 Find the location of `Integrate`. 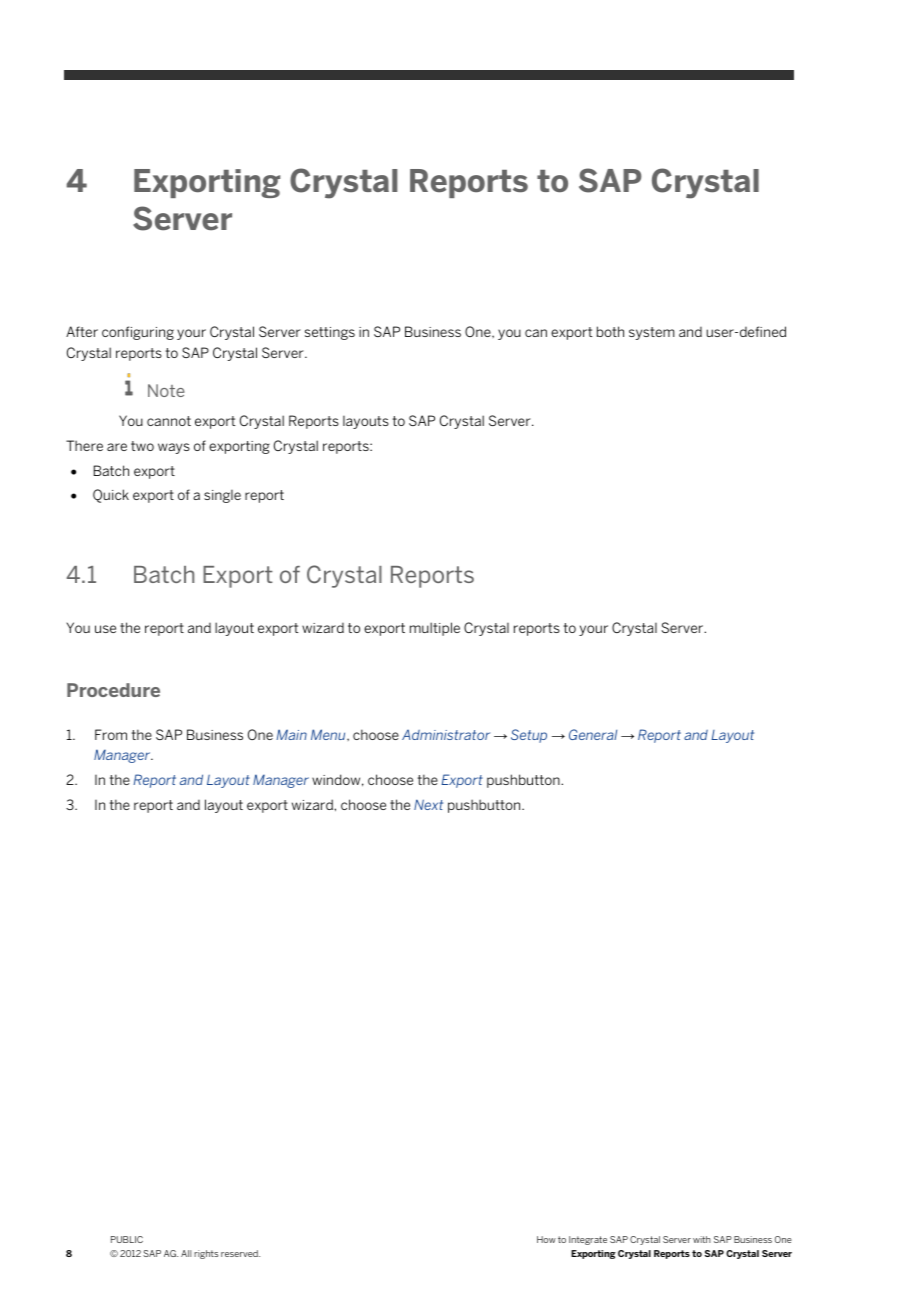

Integrate is located at coordinates (588, 1240).
